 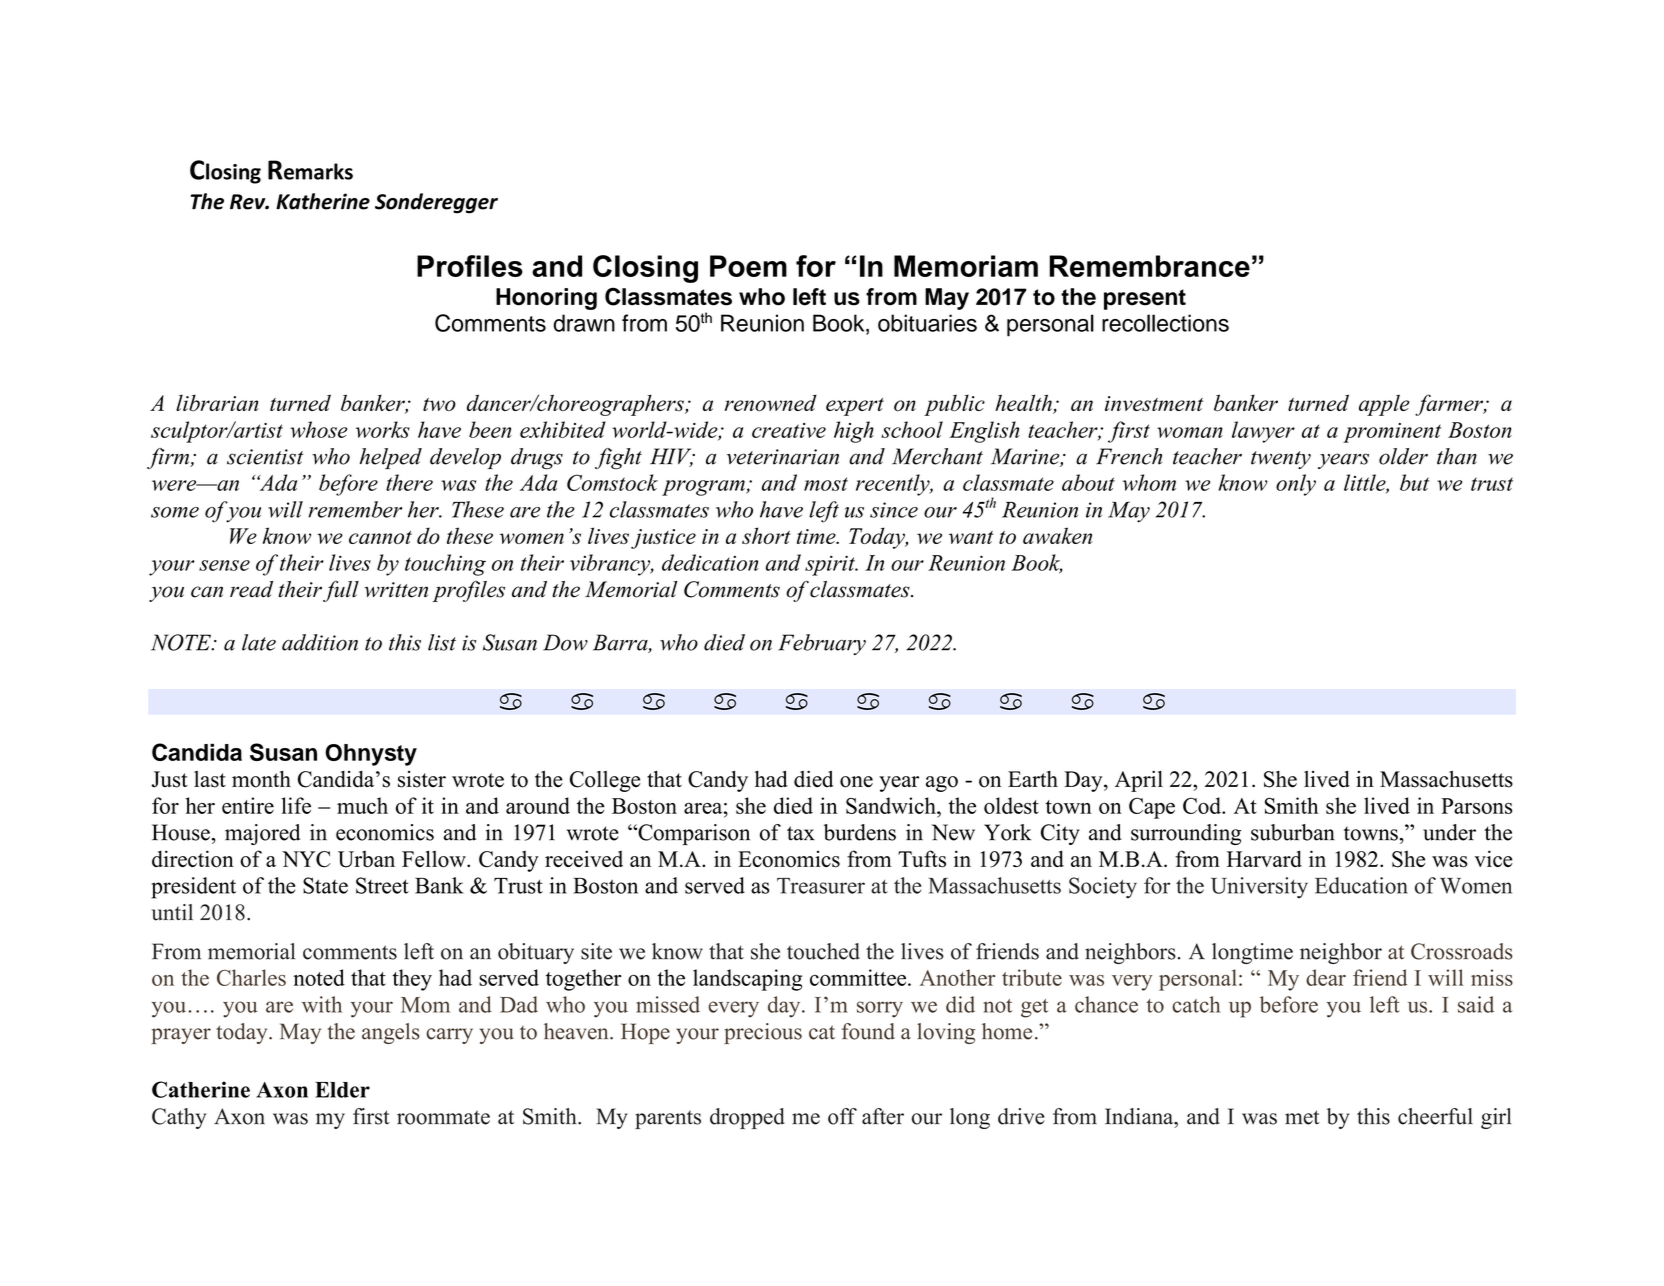 What do you see at coordinates (1139, 781) in the document?
I see `April` at bounding box center [1139, 781].
